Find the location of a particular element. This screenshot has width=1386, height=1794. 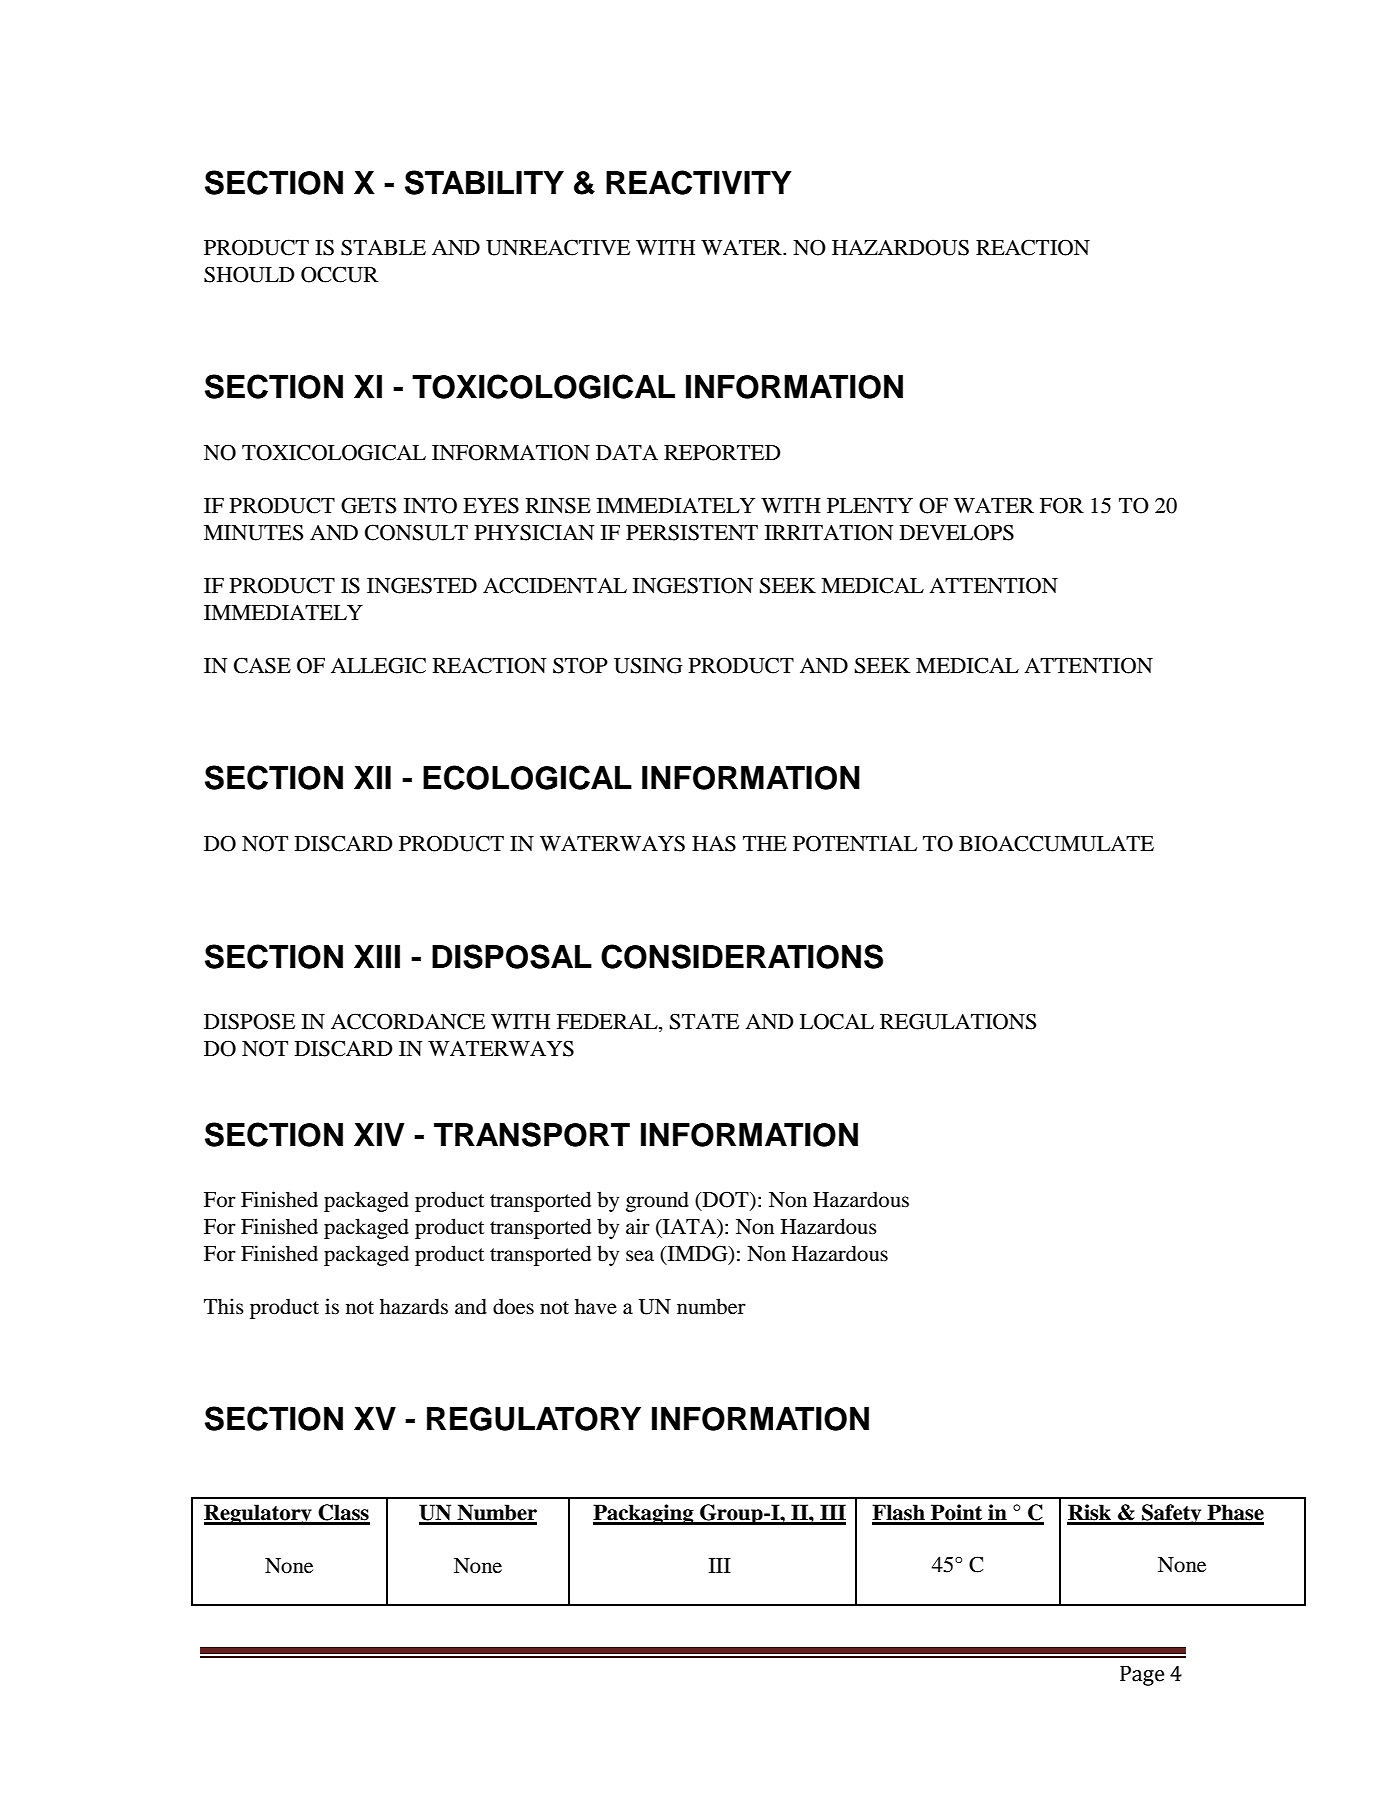

CONSIDERATIONS is located at coordinates (742, 956).
